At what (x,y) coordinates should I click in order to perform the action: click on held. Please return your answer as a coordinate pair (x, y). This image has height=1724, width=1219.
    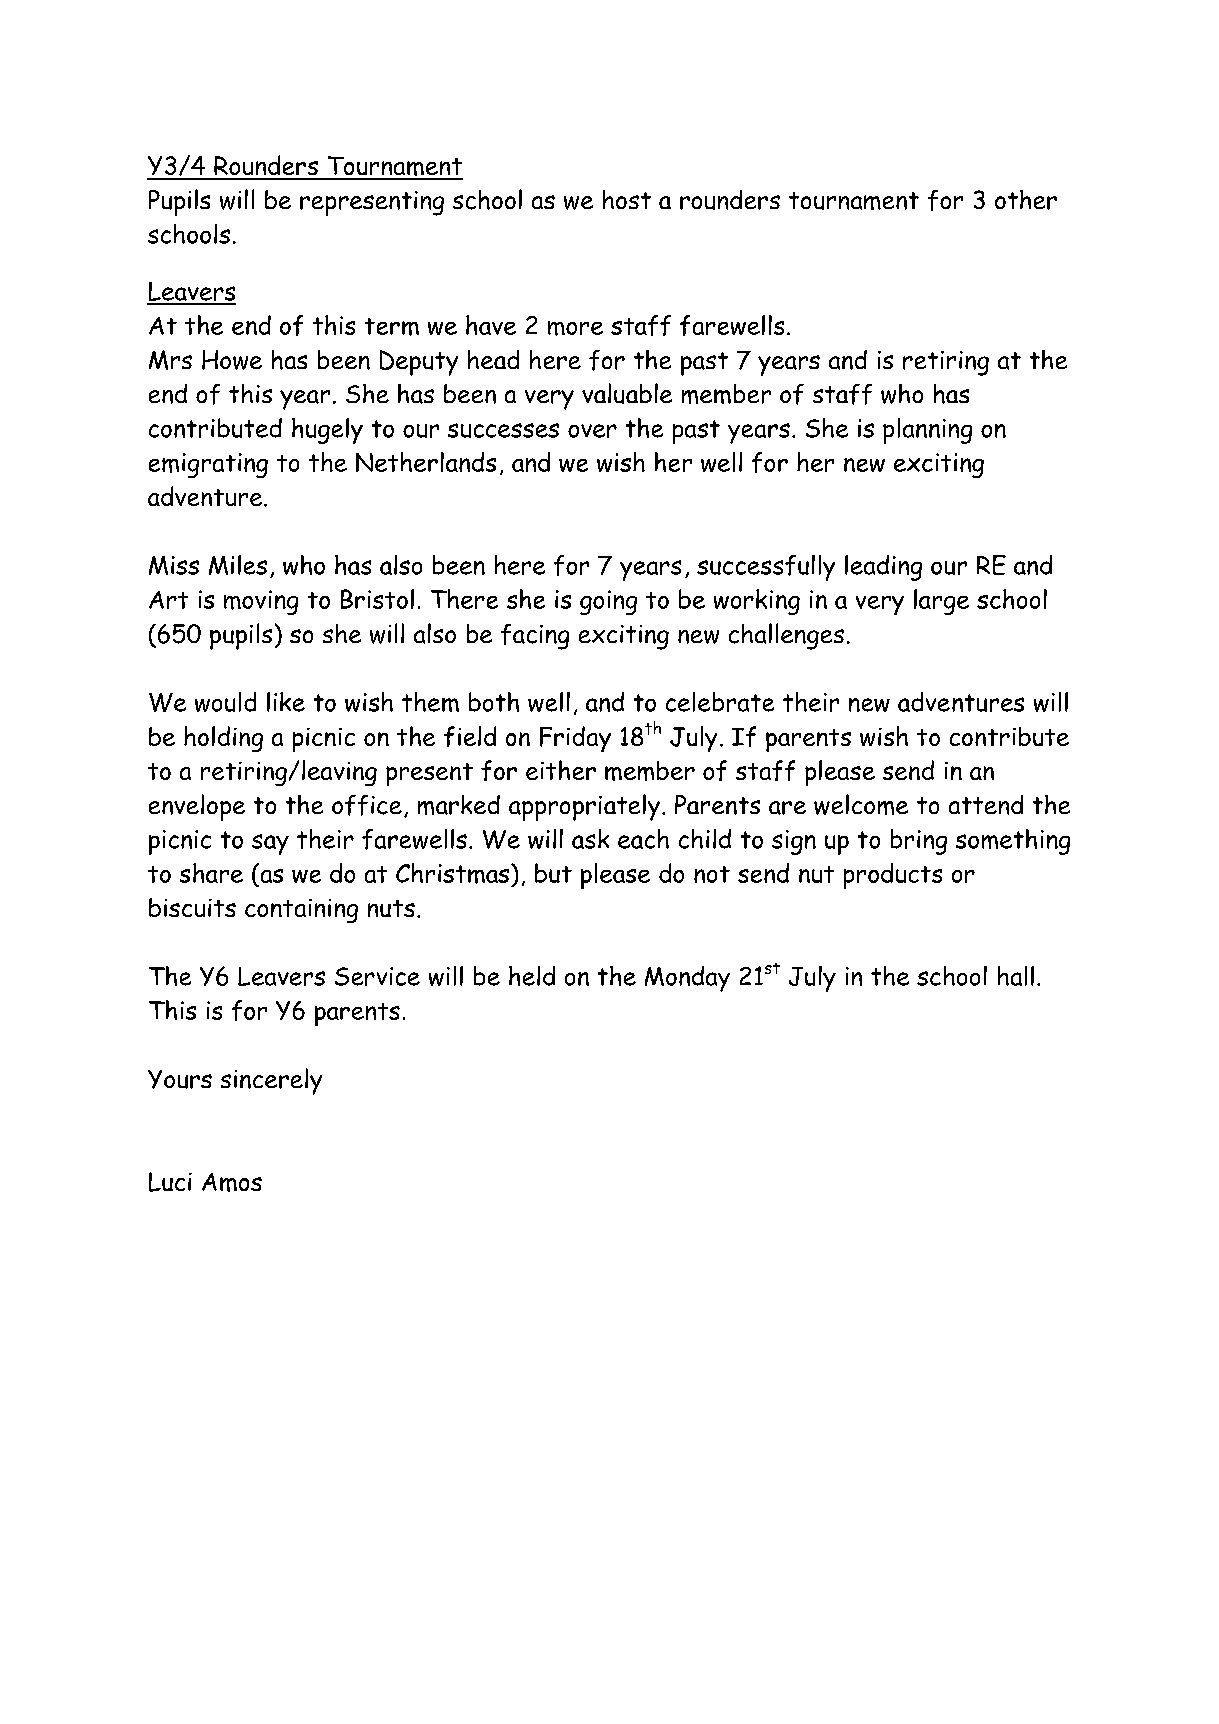
    Looking at the image, I should click on (532, 976).
